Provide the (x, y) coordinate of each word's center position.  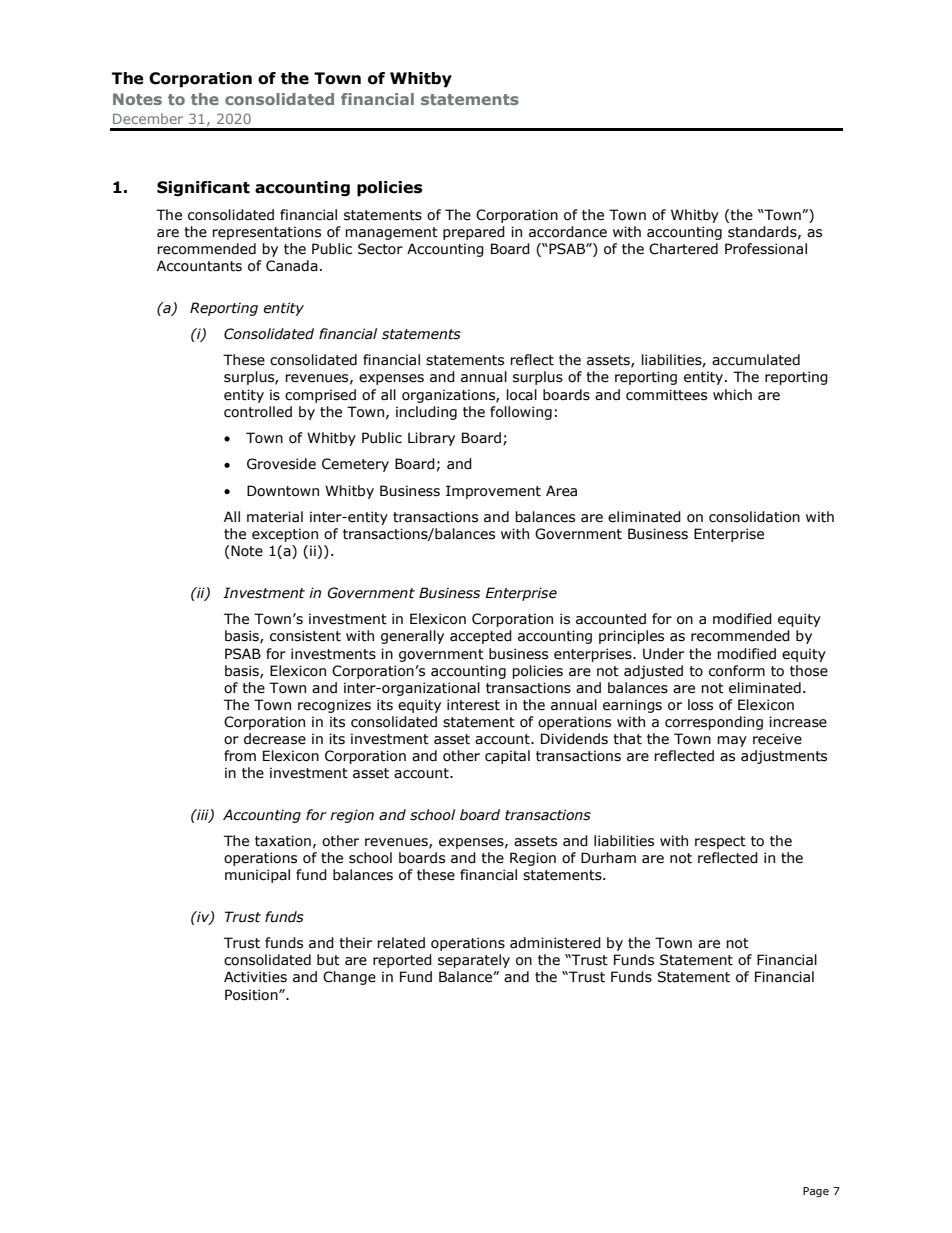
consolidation (754, 517)
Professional (766, 249)
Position (252, 995)
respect (720, 842)
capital (507, 757)
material (275, 517)
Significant (203, 188)
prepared (474, 233)
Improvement (493, 492)
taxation (283, 841)
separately (474, 961)
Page (816, 1192)
